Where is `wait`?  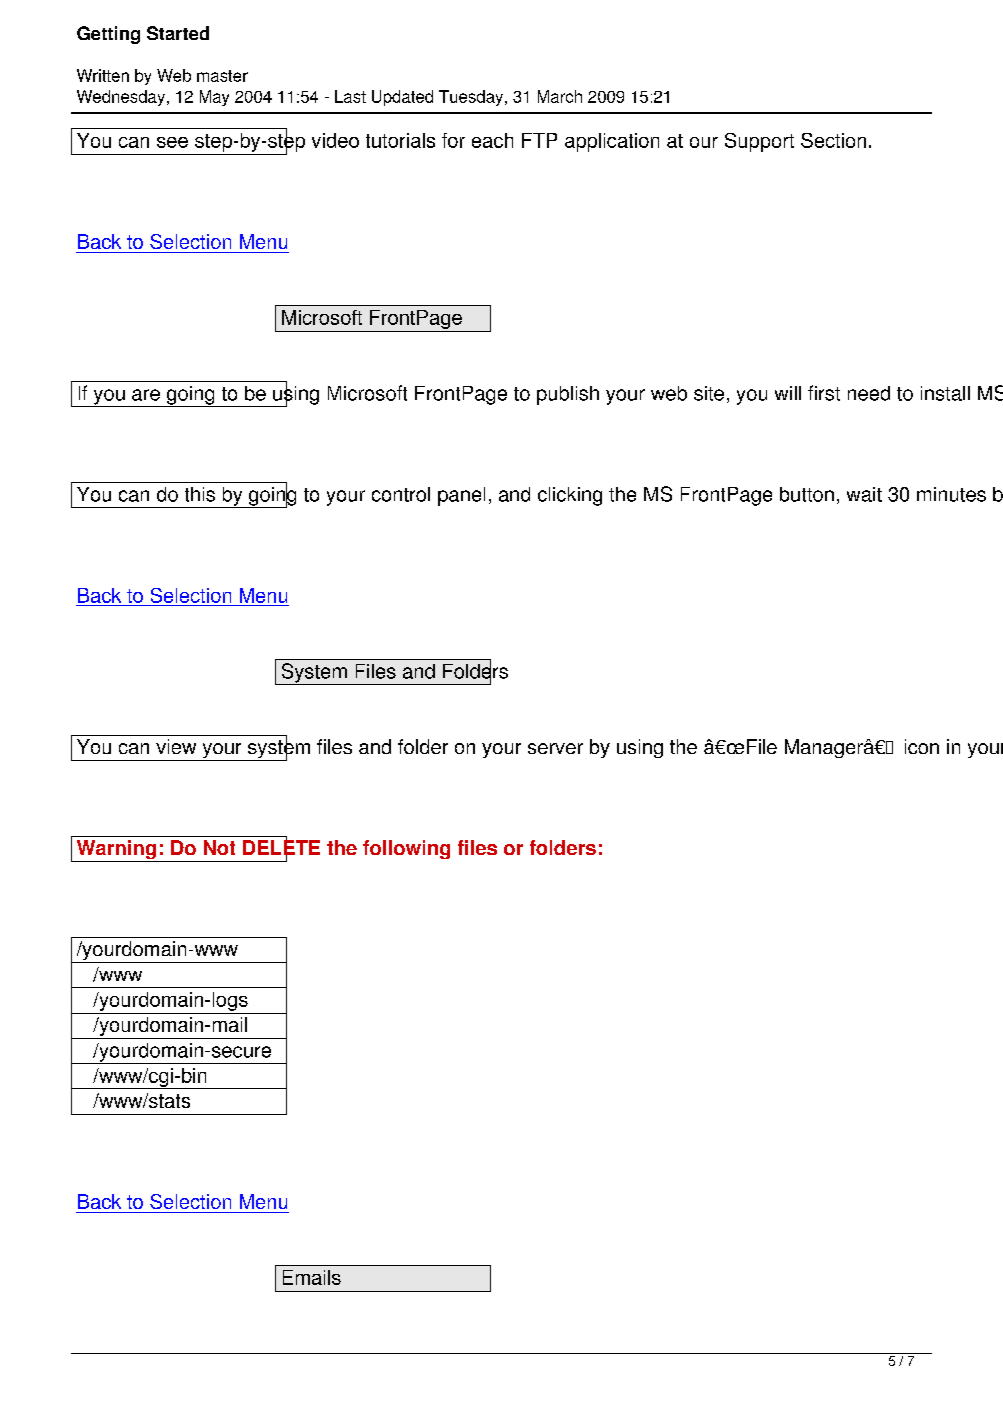
wait is located at coordinates (864, 494).
